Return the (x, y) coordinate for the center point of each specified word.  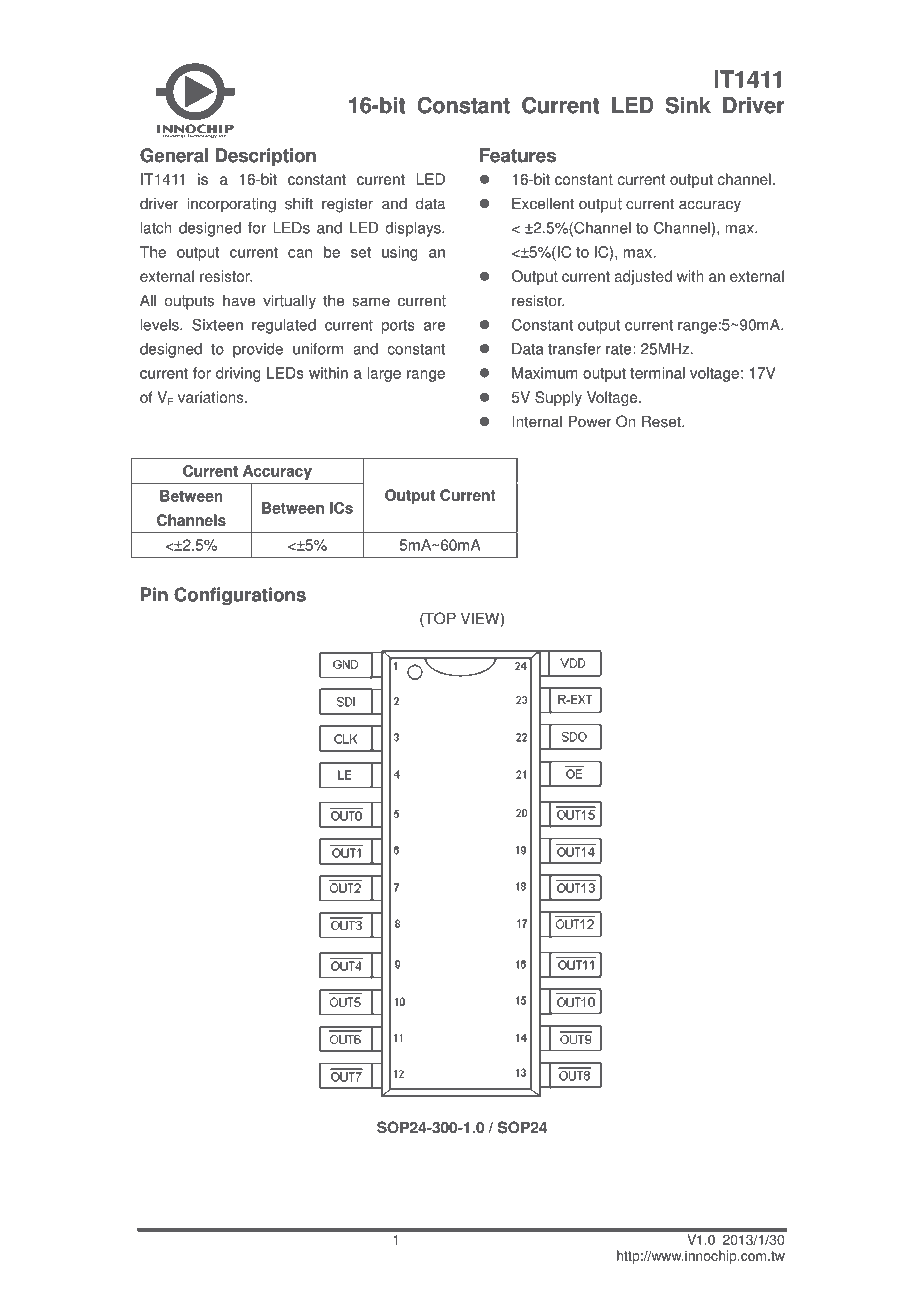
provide (258, 350)
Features (518, 155)
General (174, 155)
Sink (688, 105)
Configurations (240, 596)
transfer (574, 349)
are (434, 326)
